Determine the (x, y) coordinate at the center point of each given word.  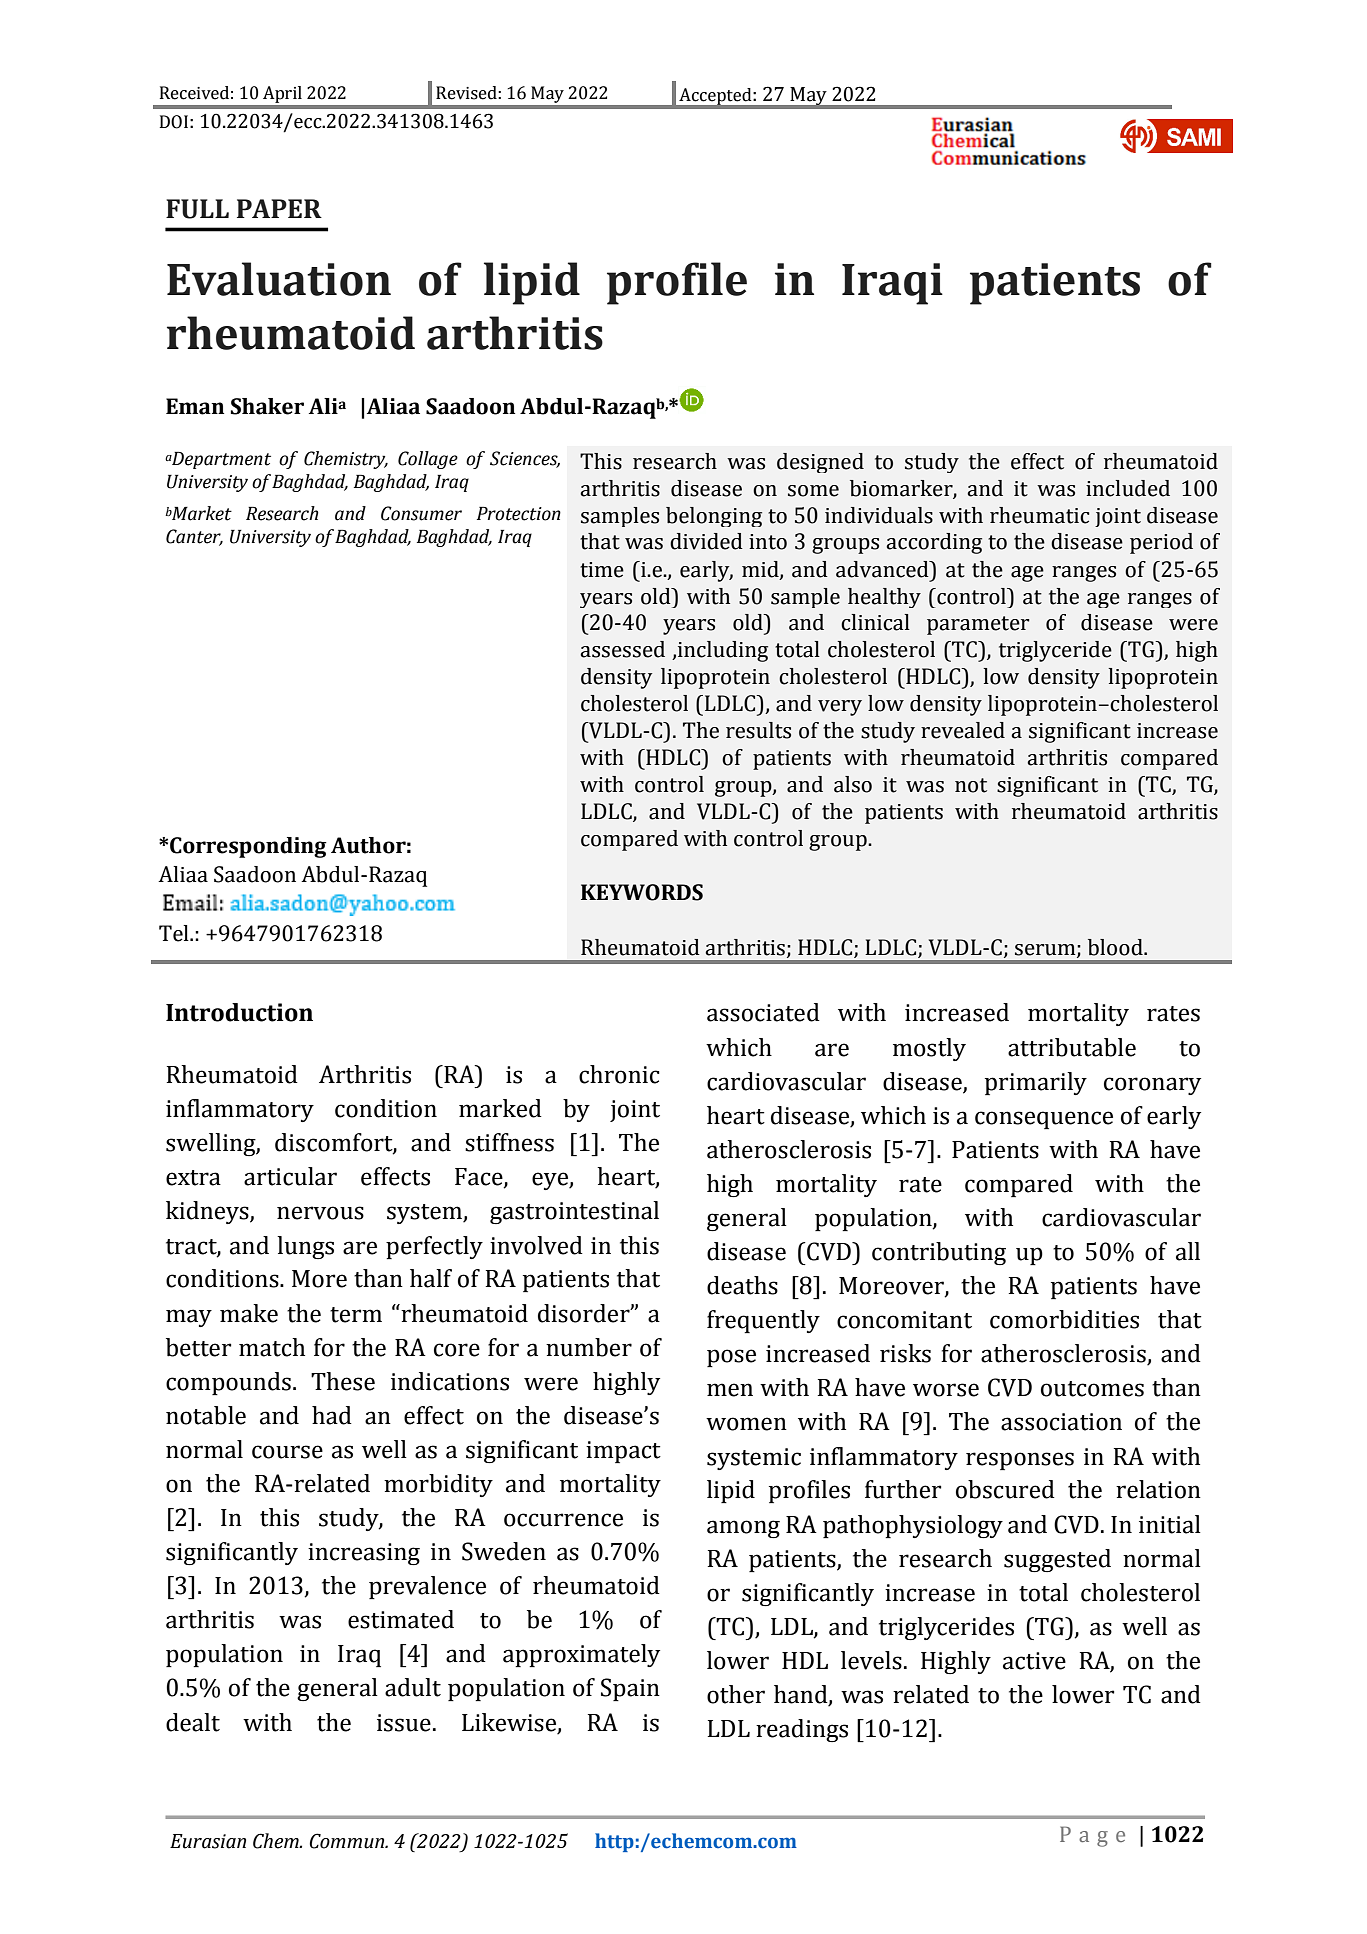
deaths (742, 1285)
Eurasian (208, 1841)
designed (820, 463)
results (758, 730)
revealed (963, 730)
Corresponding (248, 847)
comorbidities (1064, 1319)
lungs (305, 1247)
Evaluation (279, 279)
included (1128, 488)
